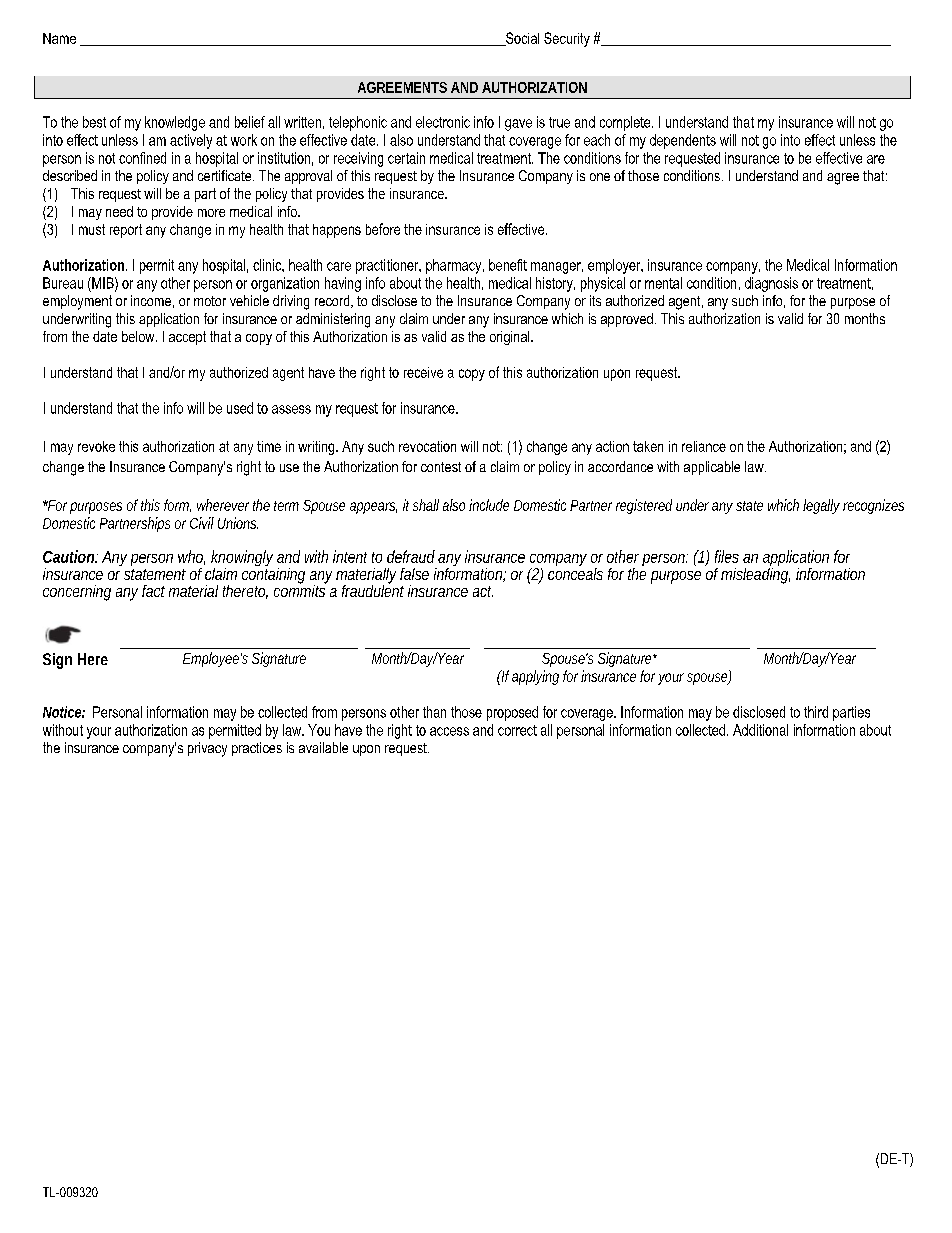 The width and height of the screenshot is (952, 1233). I want to click on access, so click(449, 731).
